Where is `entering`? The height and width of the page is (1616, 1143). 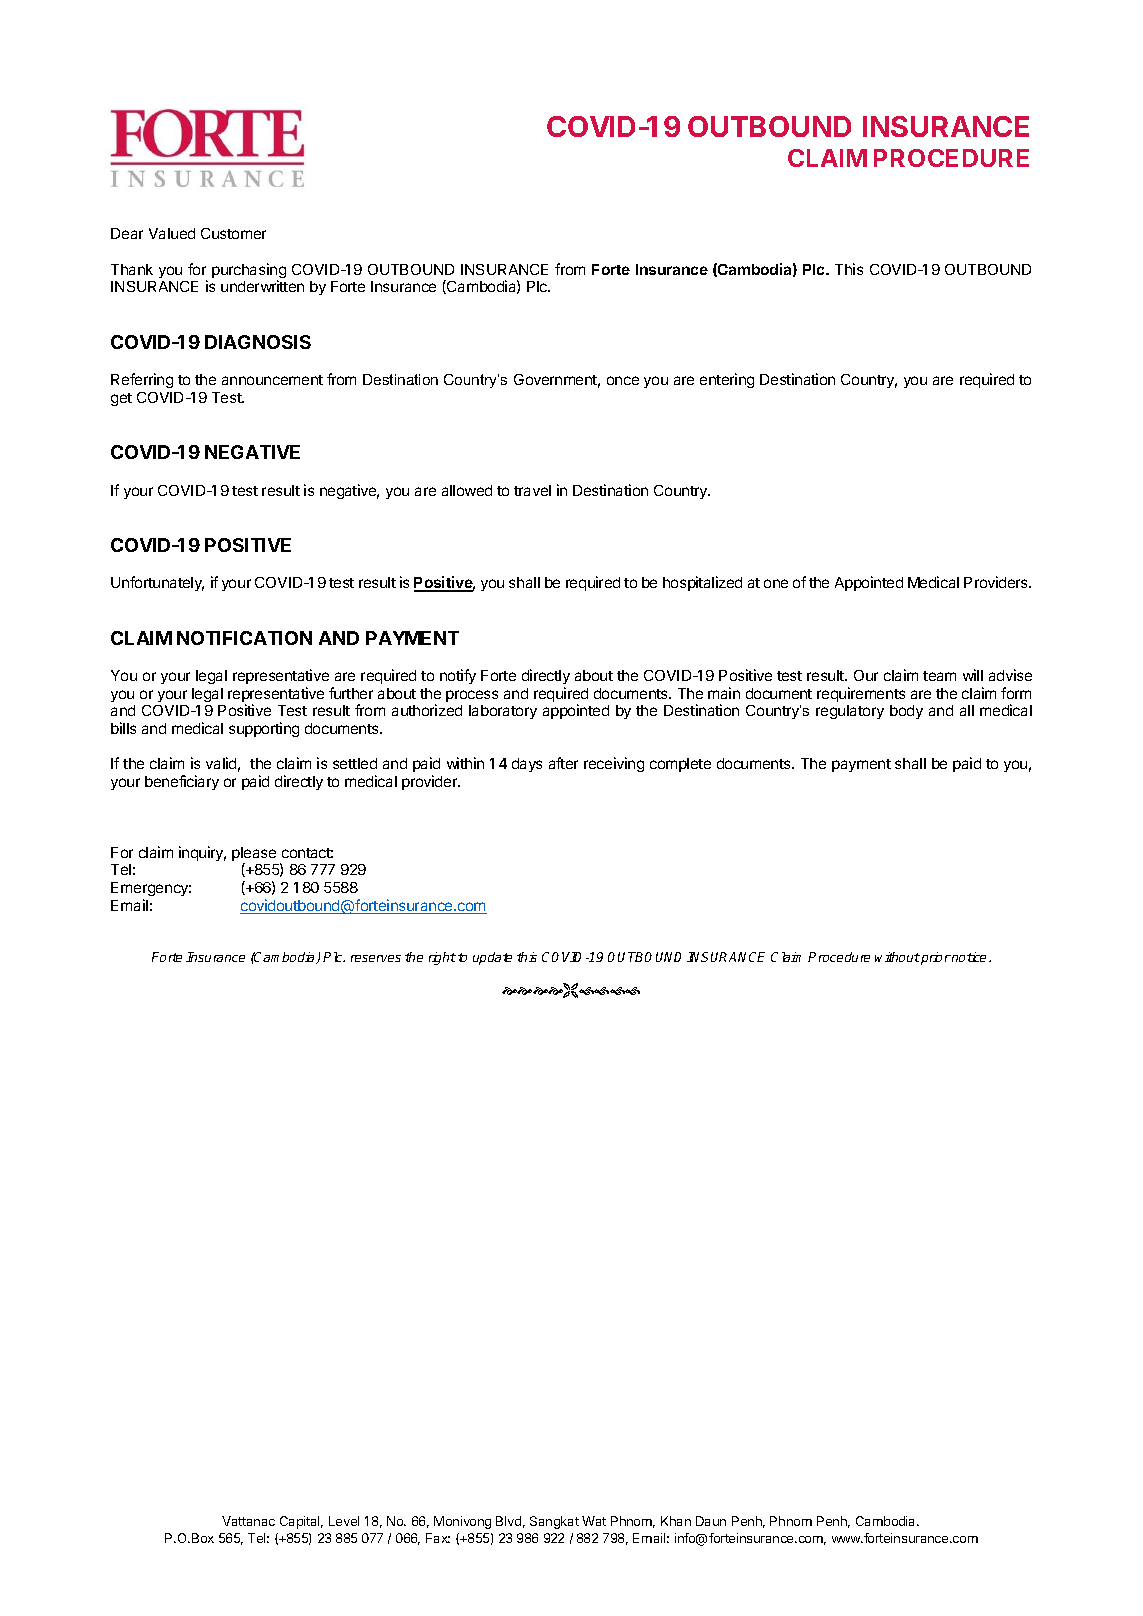
entering is located at coordinates (727, 380).
